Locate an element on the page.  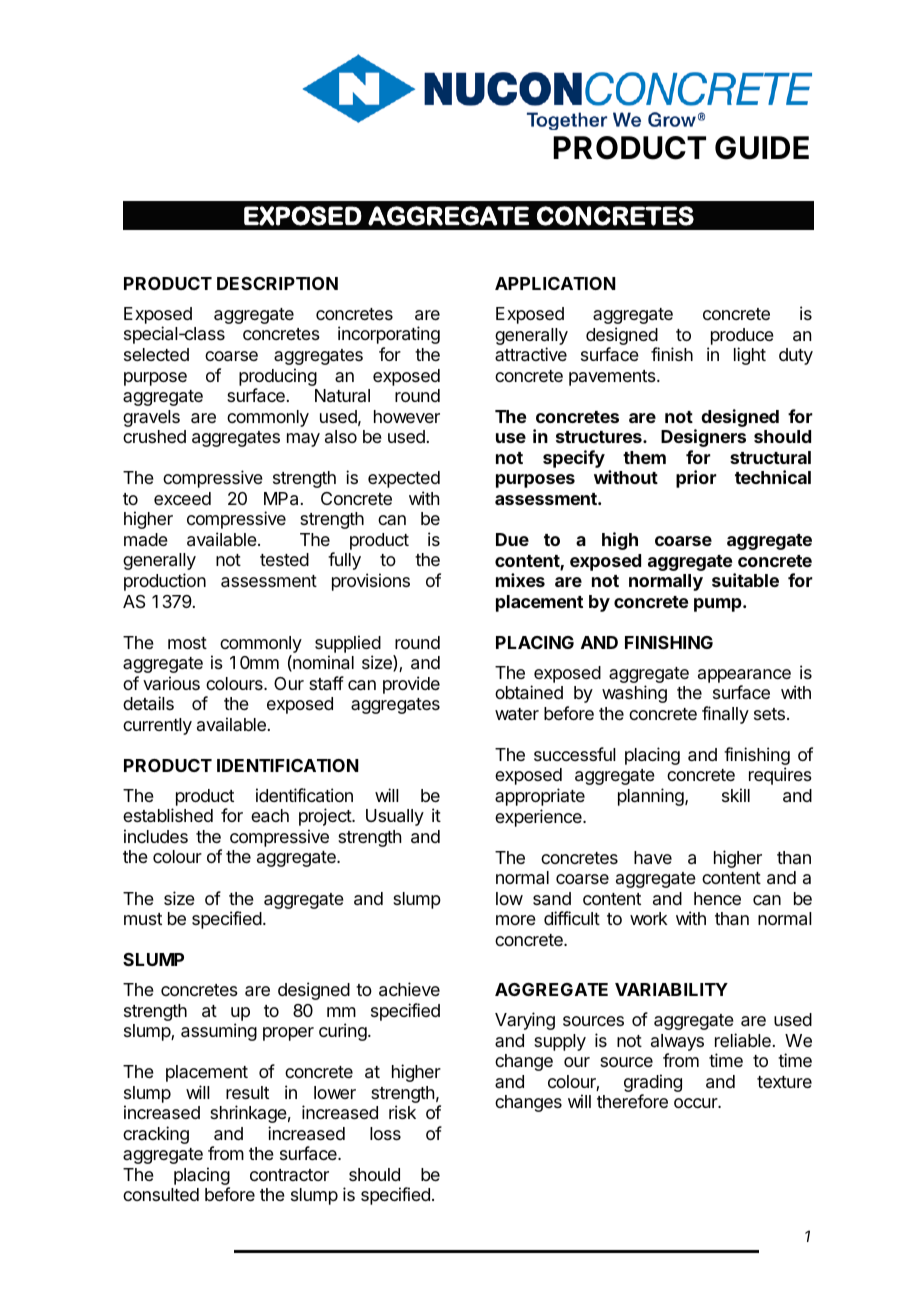
mixes is located at coordinates (520, 580).
